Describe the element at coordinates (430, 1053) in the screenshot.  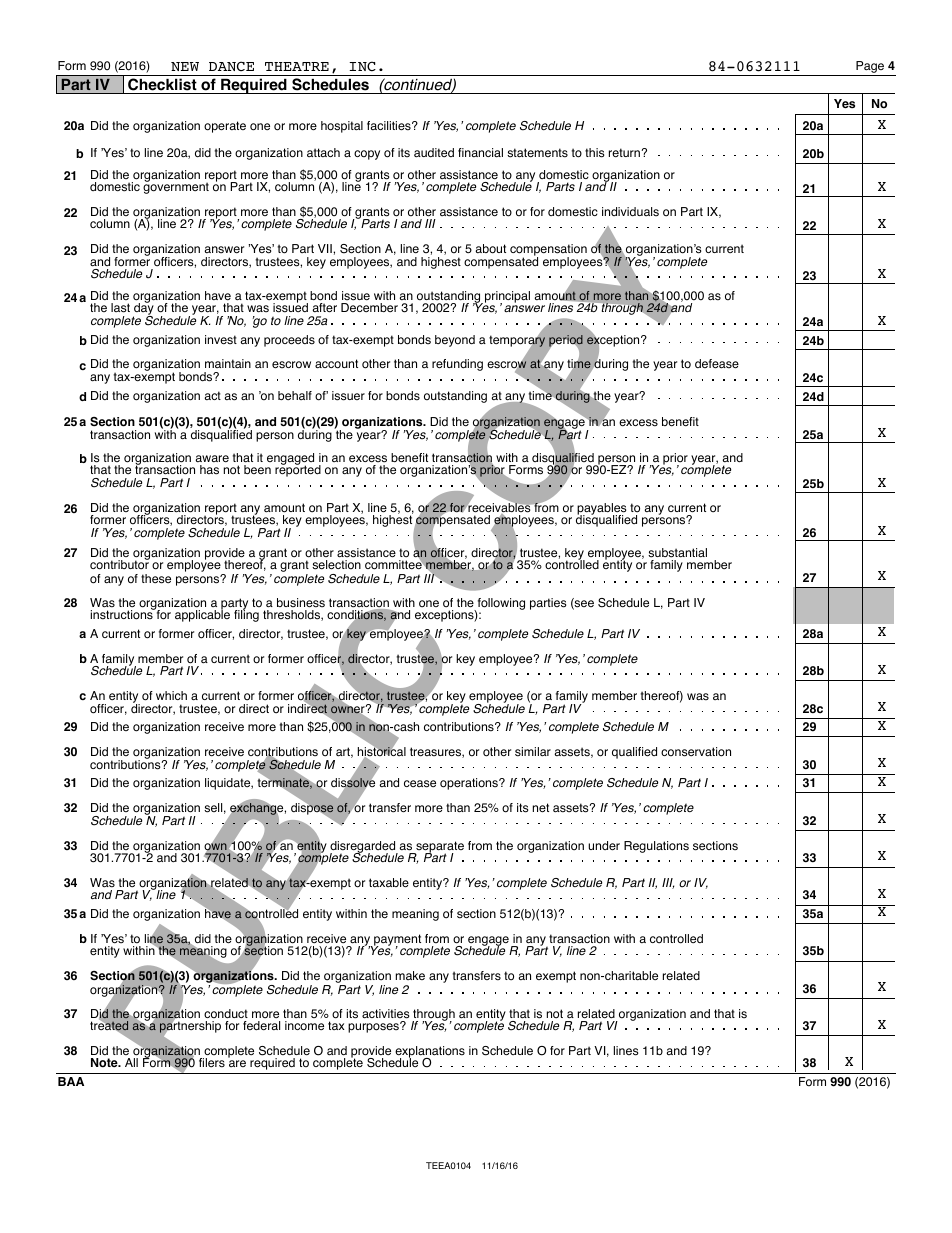
I see `explanations` at that location.
